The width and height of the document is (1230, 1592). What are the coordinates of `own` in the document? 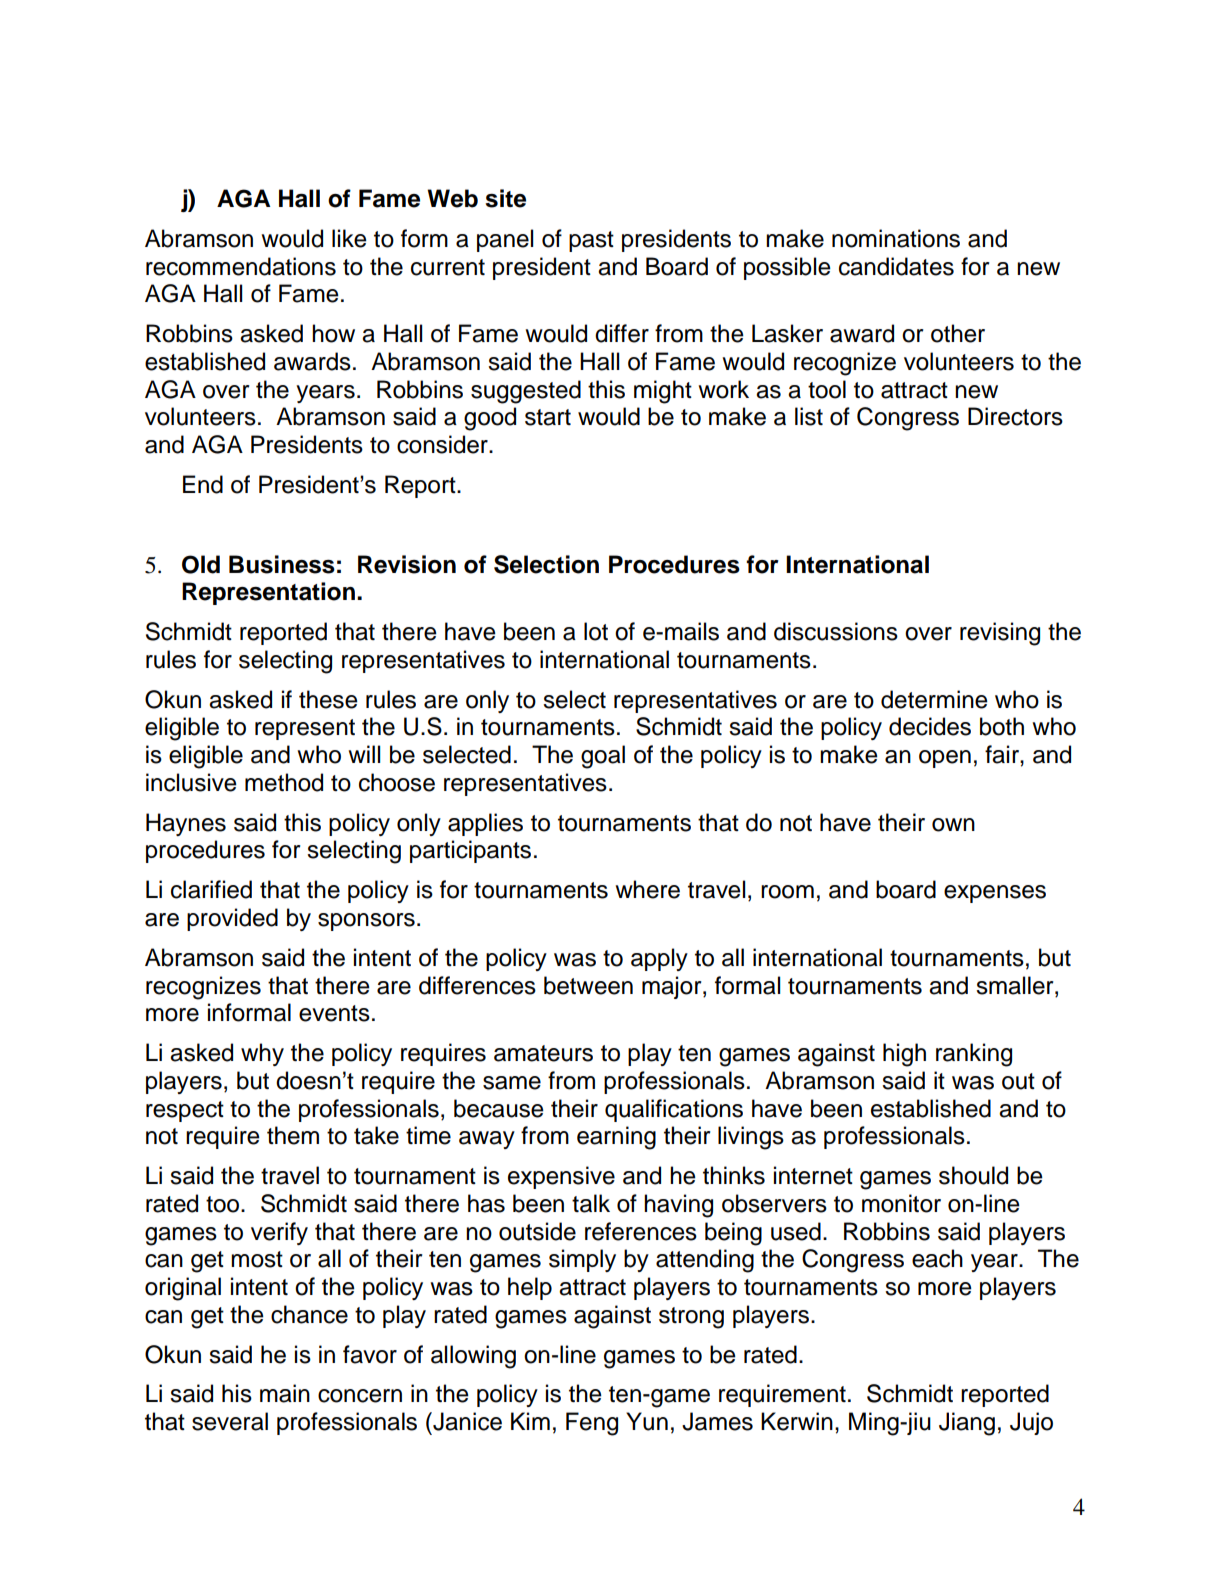 It's located at (953, 825).
